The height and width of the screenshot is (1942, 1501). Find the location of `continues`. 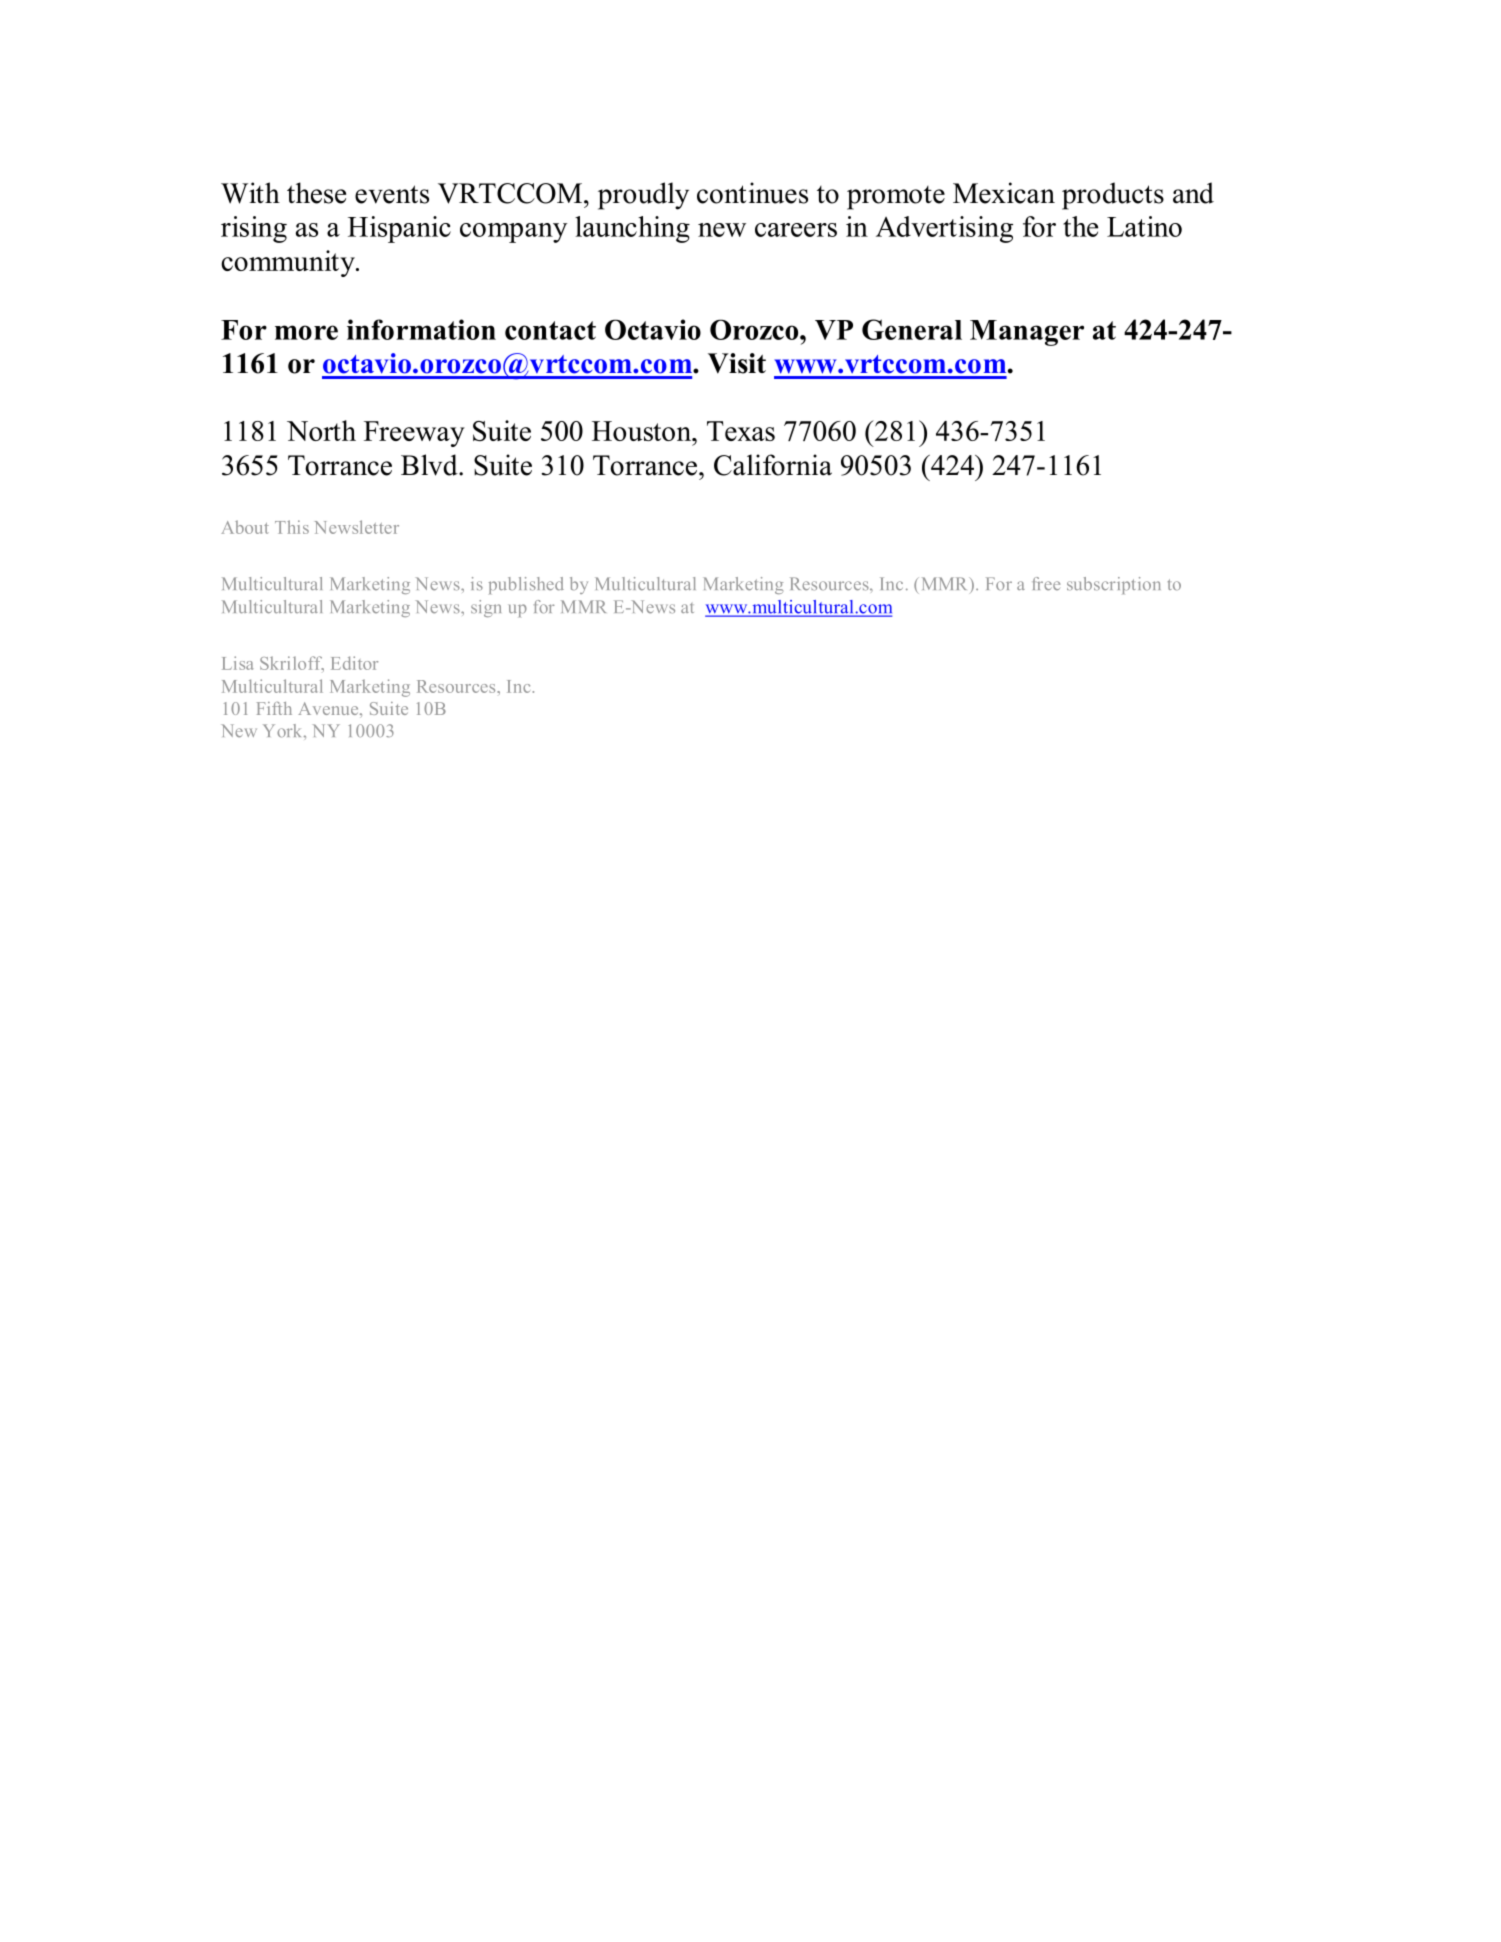

continues is located at coordinates (752, 193).
